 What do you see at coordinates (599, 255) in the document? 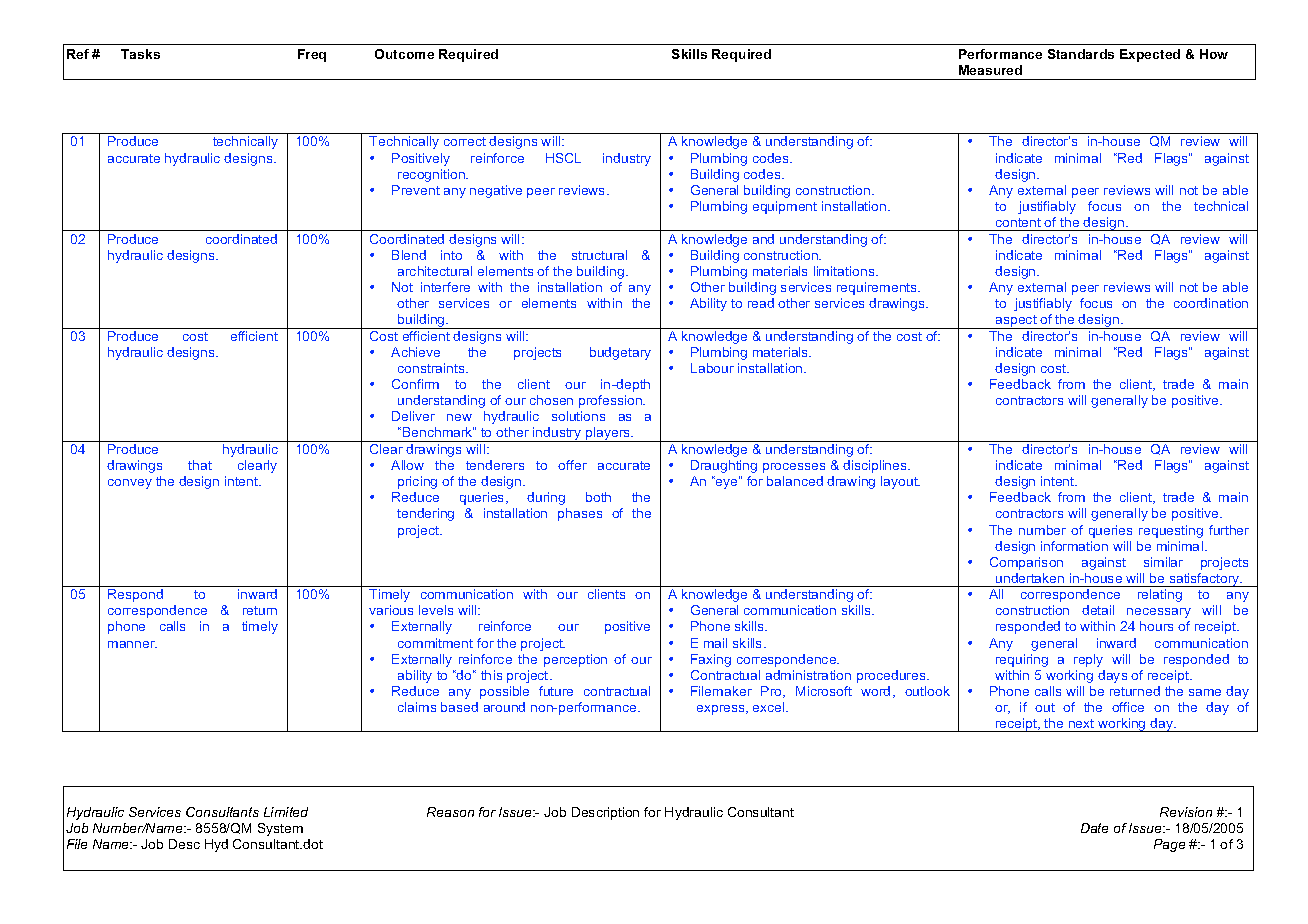
I see `structural` at bounding box center [599, 255].
